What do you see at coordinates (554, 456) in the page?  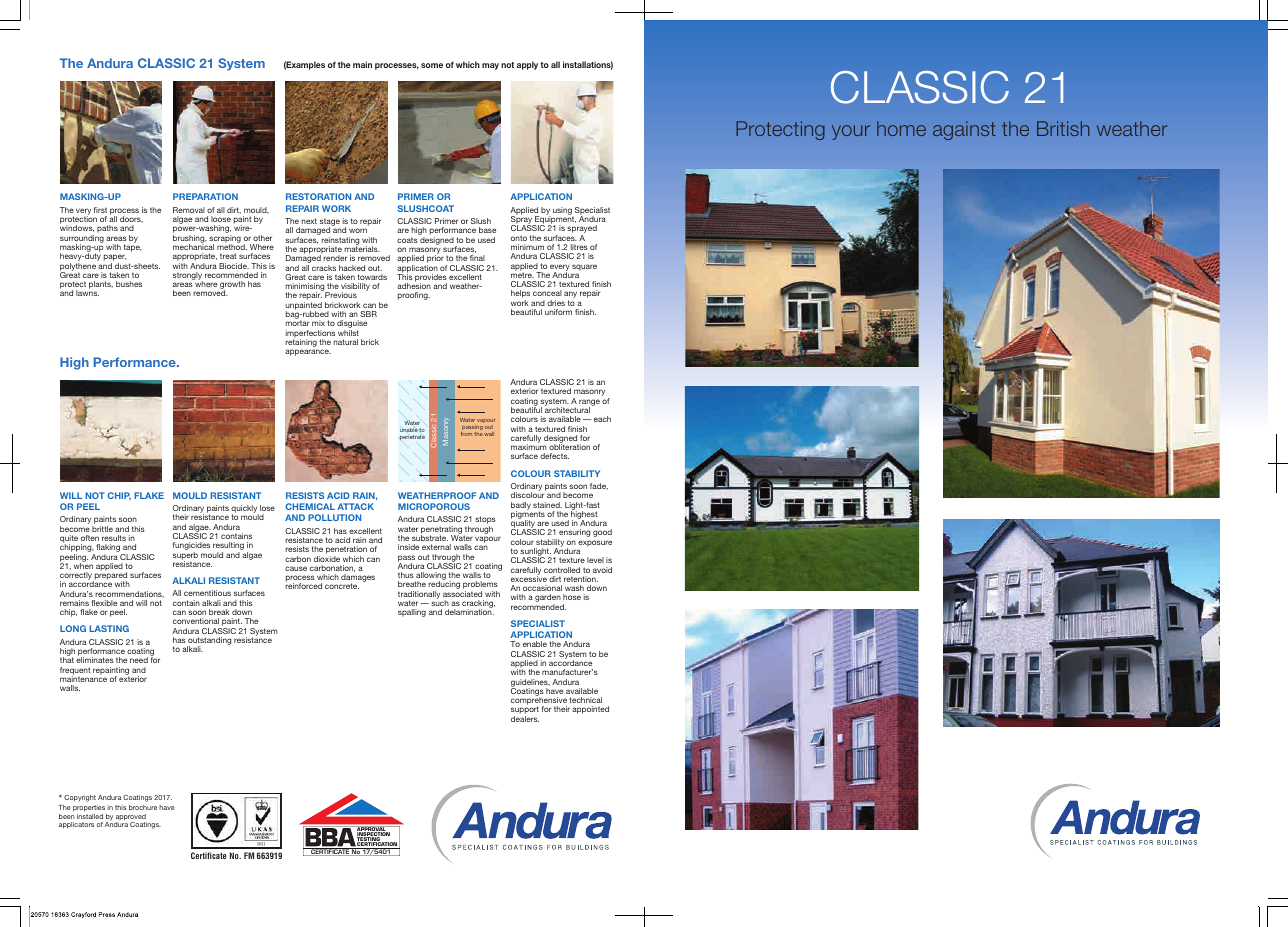 I see `defects` at bounding box center [554, 456].
